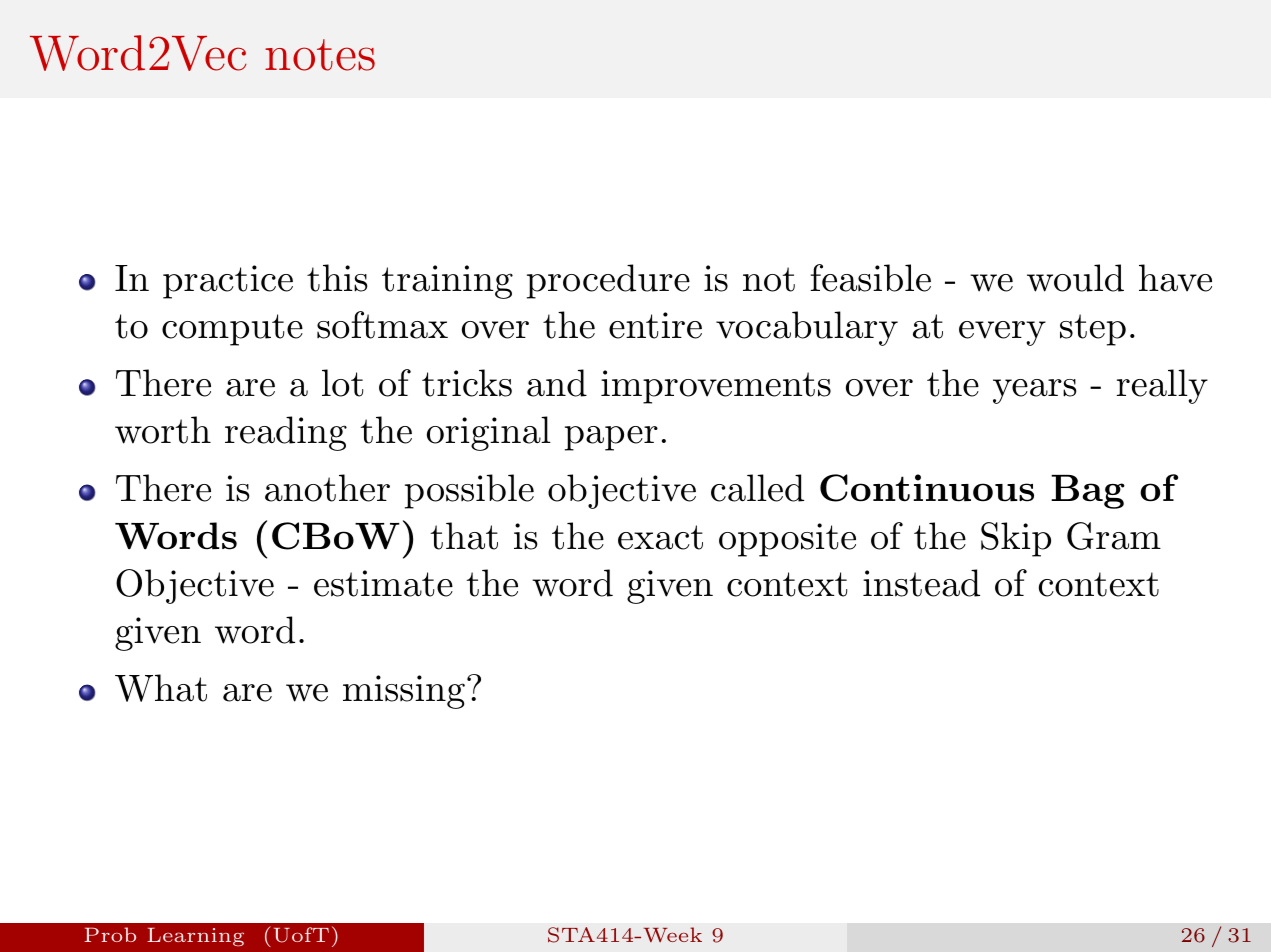 This document has width=1271, height=952. What do you see at coordinates (1075, 278) in the document?
I see `would` at bounding box center [1075, 278].
